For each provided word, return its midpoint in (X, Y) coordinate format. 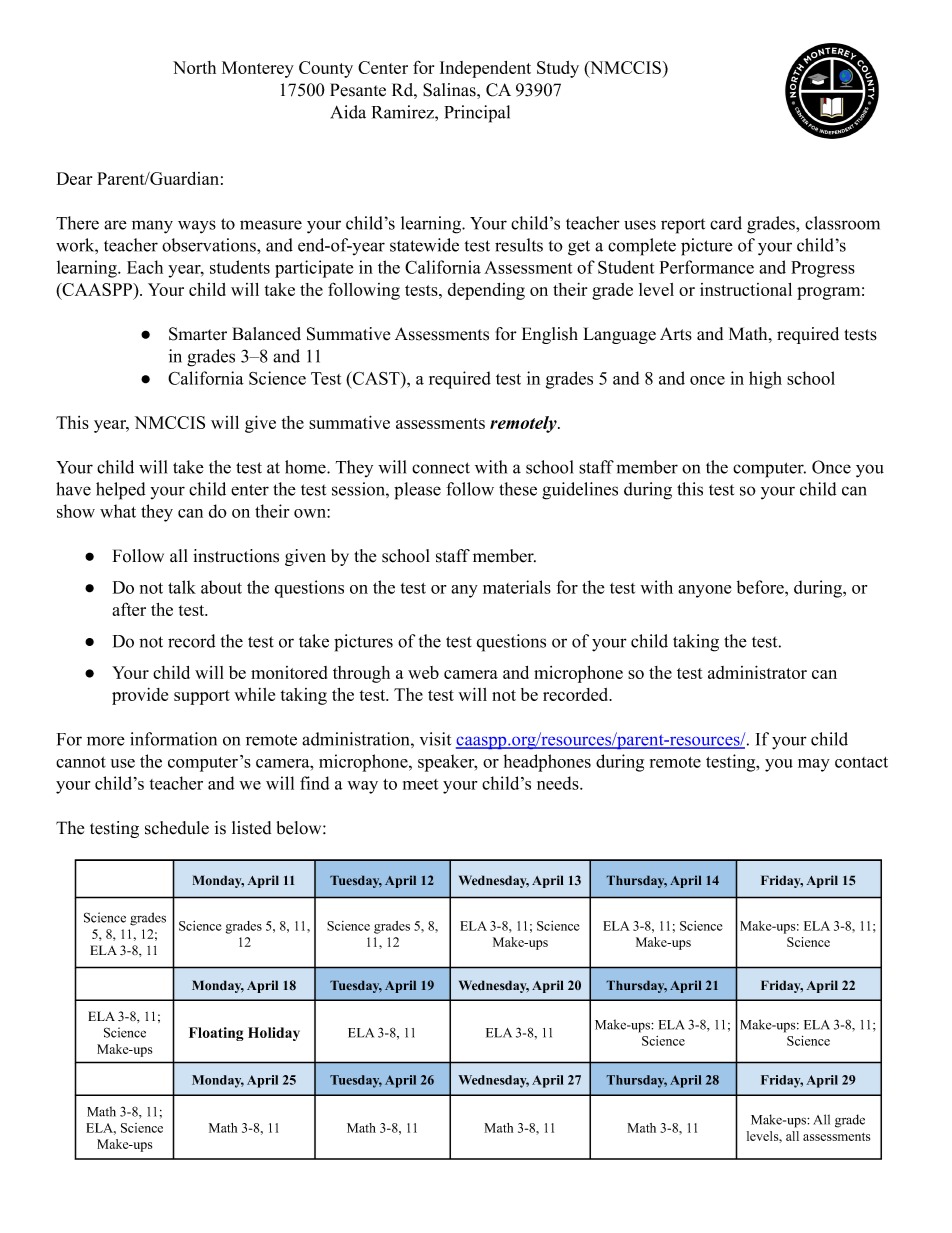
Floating (216, 1034)
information (173, 739)
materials (517, 587)
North (194, 67)
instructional (746, 289)
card (726, 223)
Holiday (274, 1034)
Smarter (198, 334)
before (761, 587)
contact (861, 762)
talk (182, 587)
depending (486, 291)
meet (420, 784)
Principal (477, 114)
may (814, 765)
